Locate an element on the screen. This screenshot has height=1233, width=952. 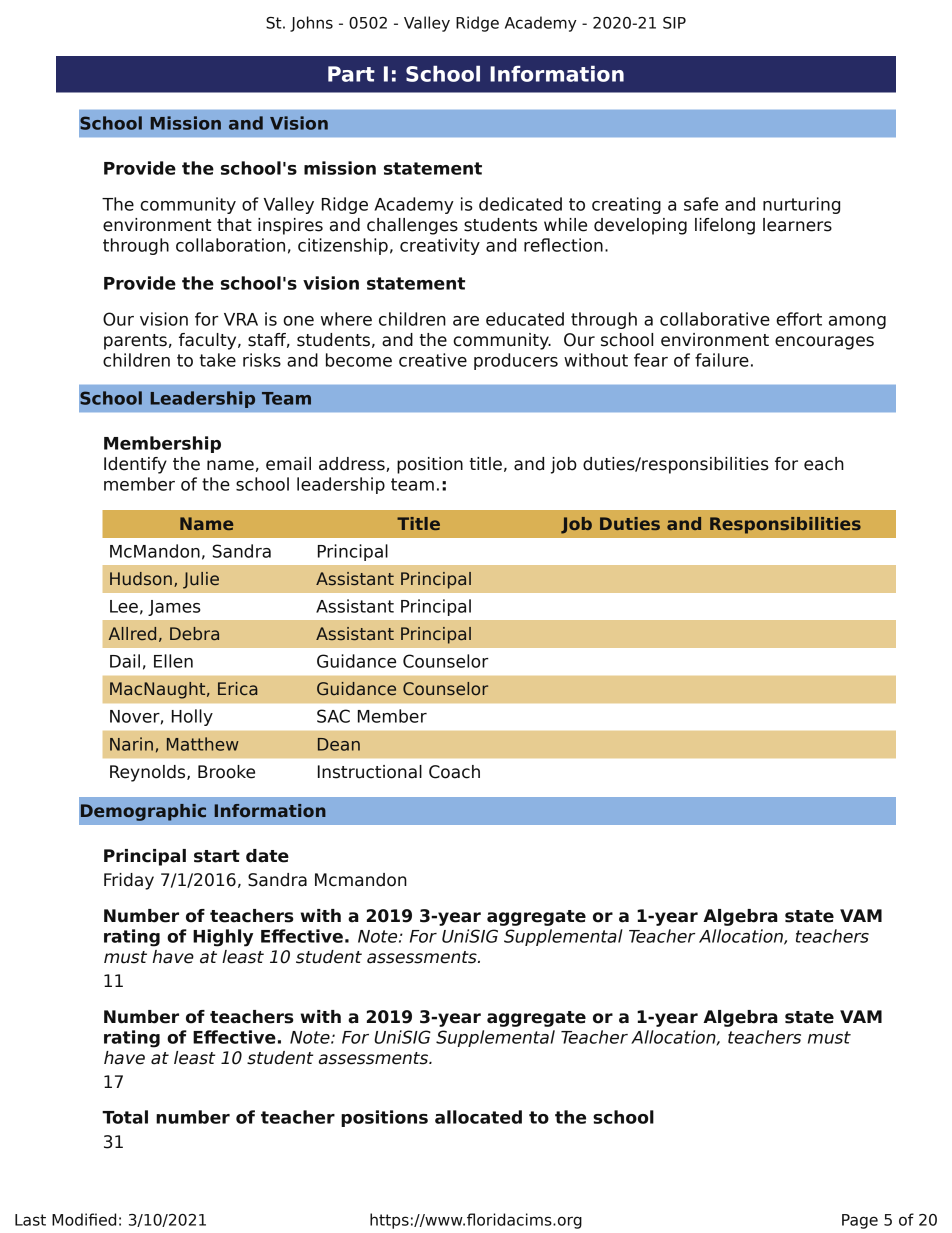
creativity is located at coordinates (440, 246).
